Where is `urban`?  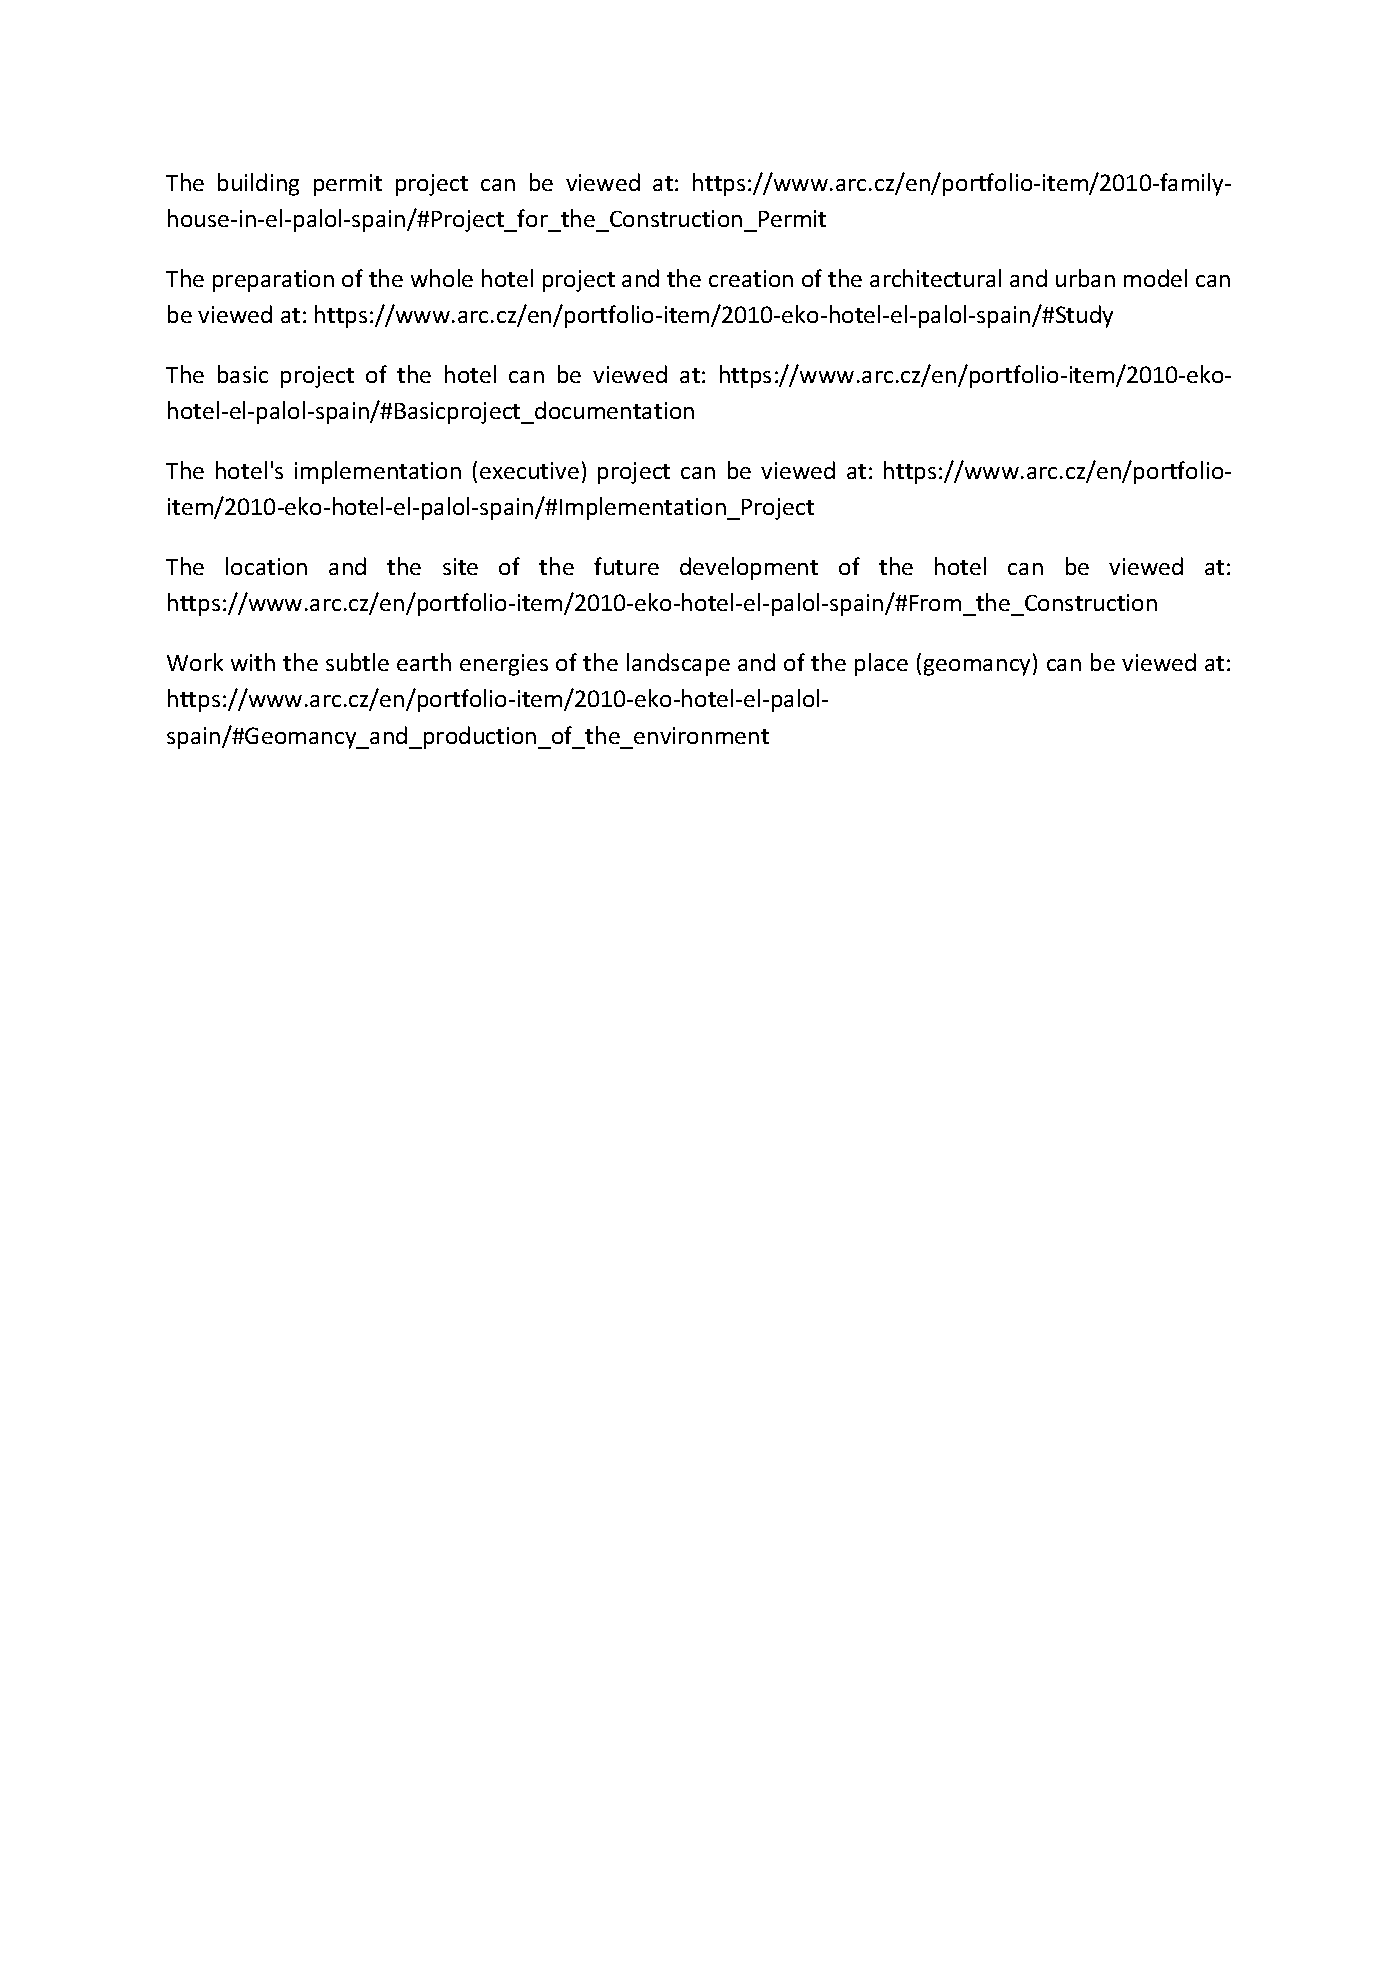
urban is located at coordinates (1085, 278).
